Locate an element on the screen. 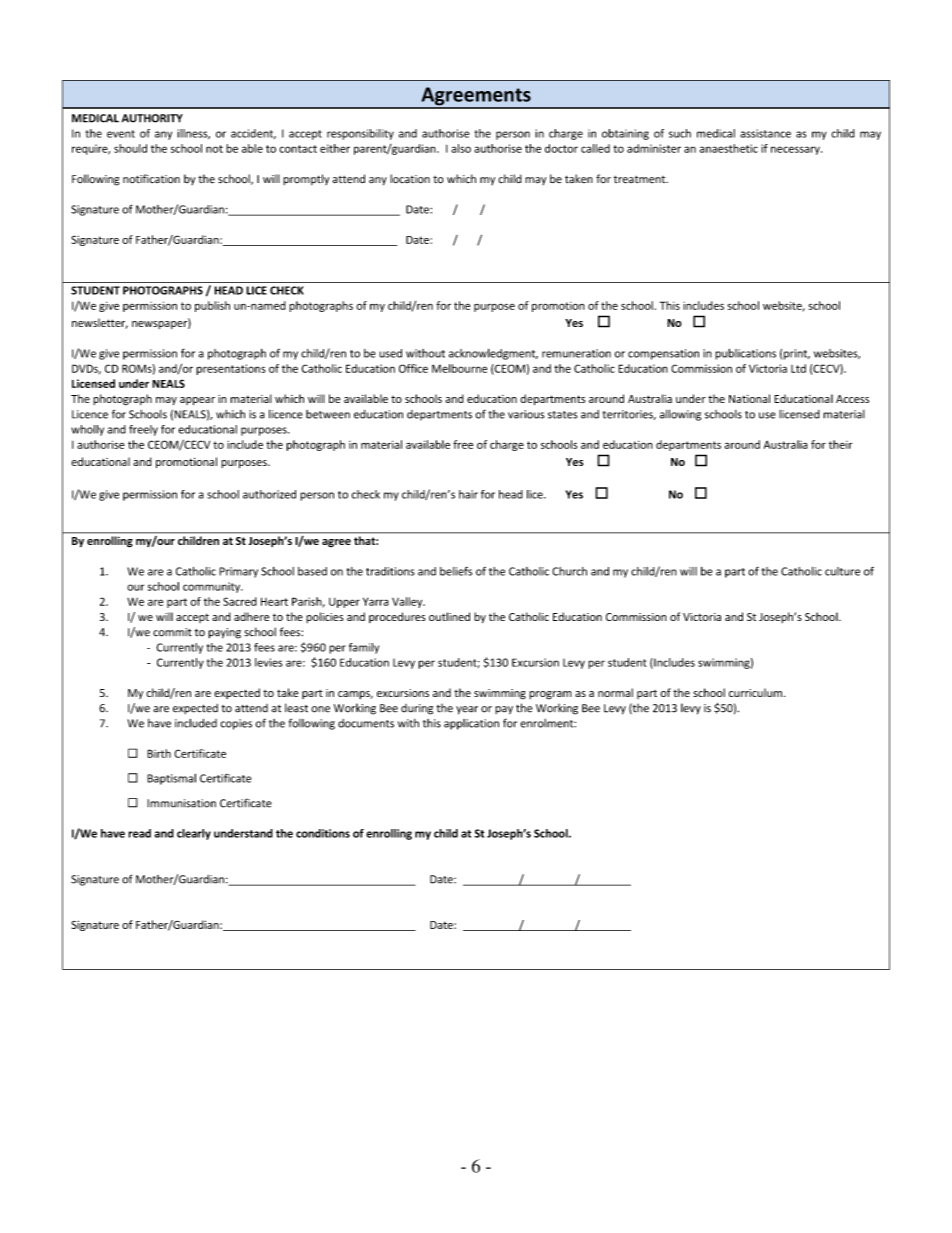 The width and height of the screenshot is (952, 1233). Immunisation is located at coordinates (181, 803).
